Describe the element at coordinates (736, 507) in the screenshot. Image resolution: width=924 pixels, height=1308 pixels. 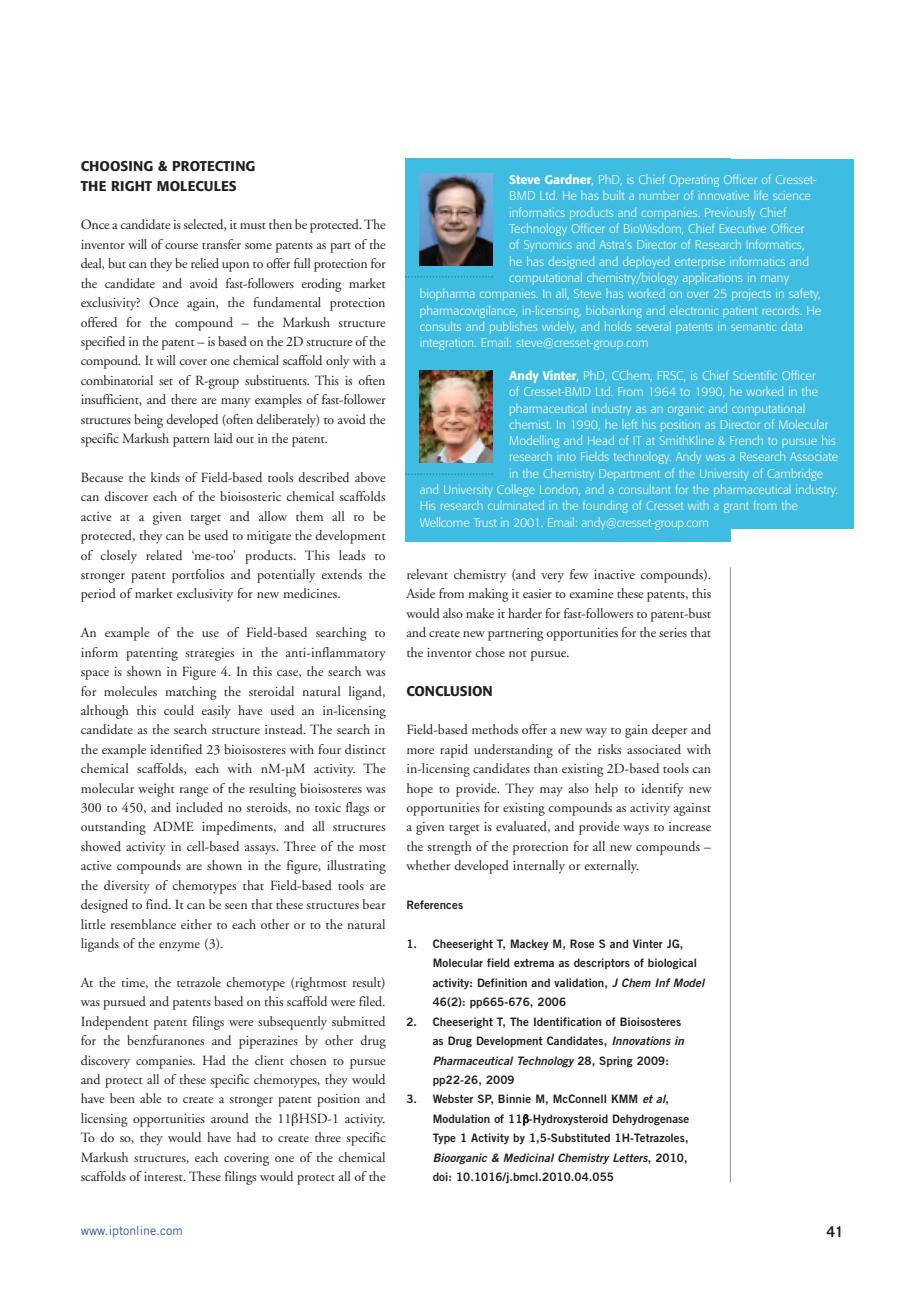
I see `grant` at that location.
